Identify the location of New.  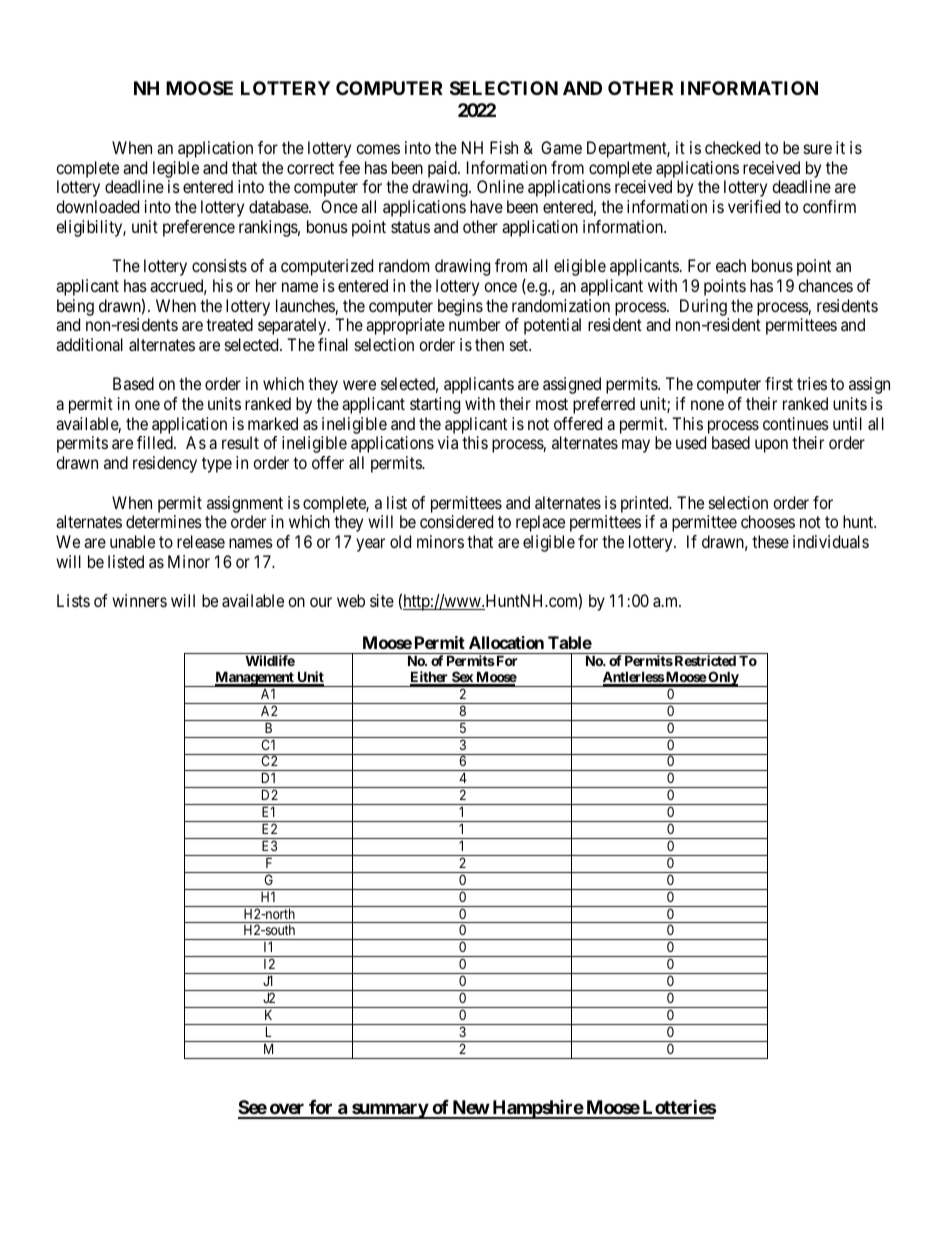
(470, 1109).
